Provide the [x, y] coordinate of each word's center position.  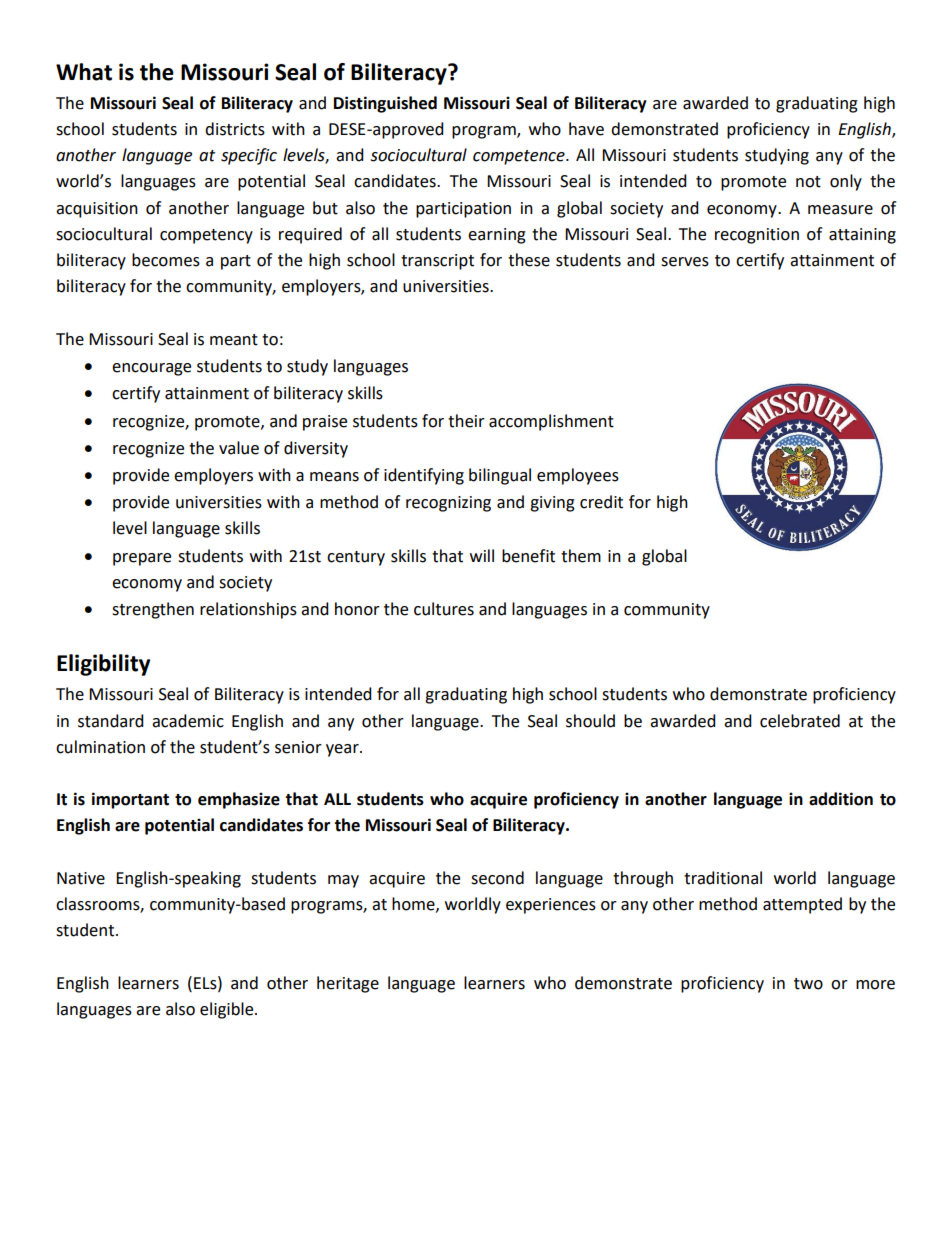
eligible [228, 1010]
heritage [348, 984]
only [846, 182]
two [808, 984]
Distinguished [385, 104]
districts [235, 129]
